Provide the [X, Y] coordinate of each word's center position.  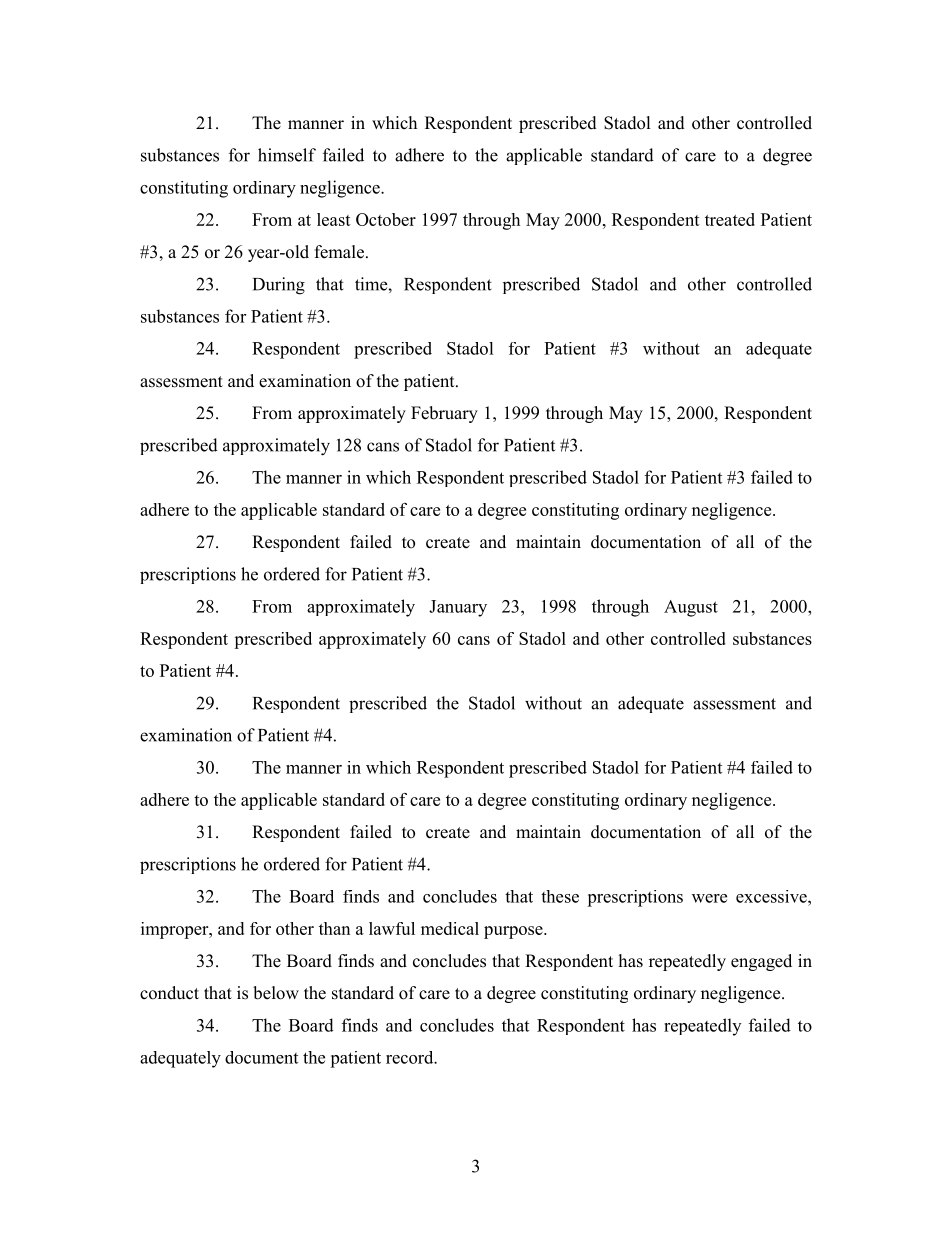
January [458, 608]
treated [730, 219]
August [691, 608]
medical [450, 928]
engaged [761, 962]
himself [287, 155]
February [444, 414]
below [276, 993]
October [386, 219]
